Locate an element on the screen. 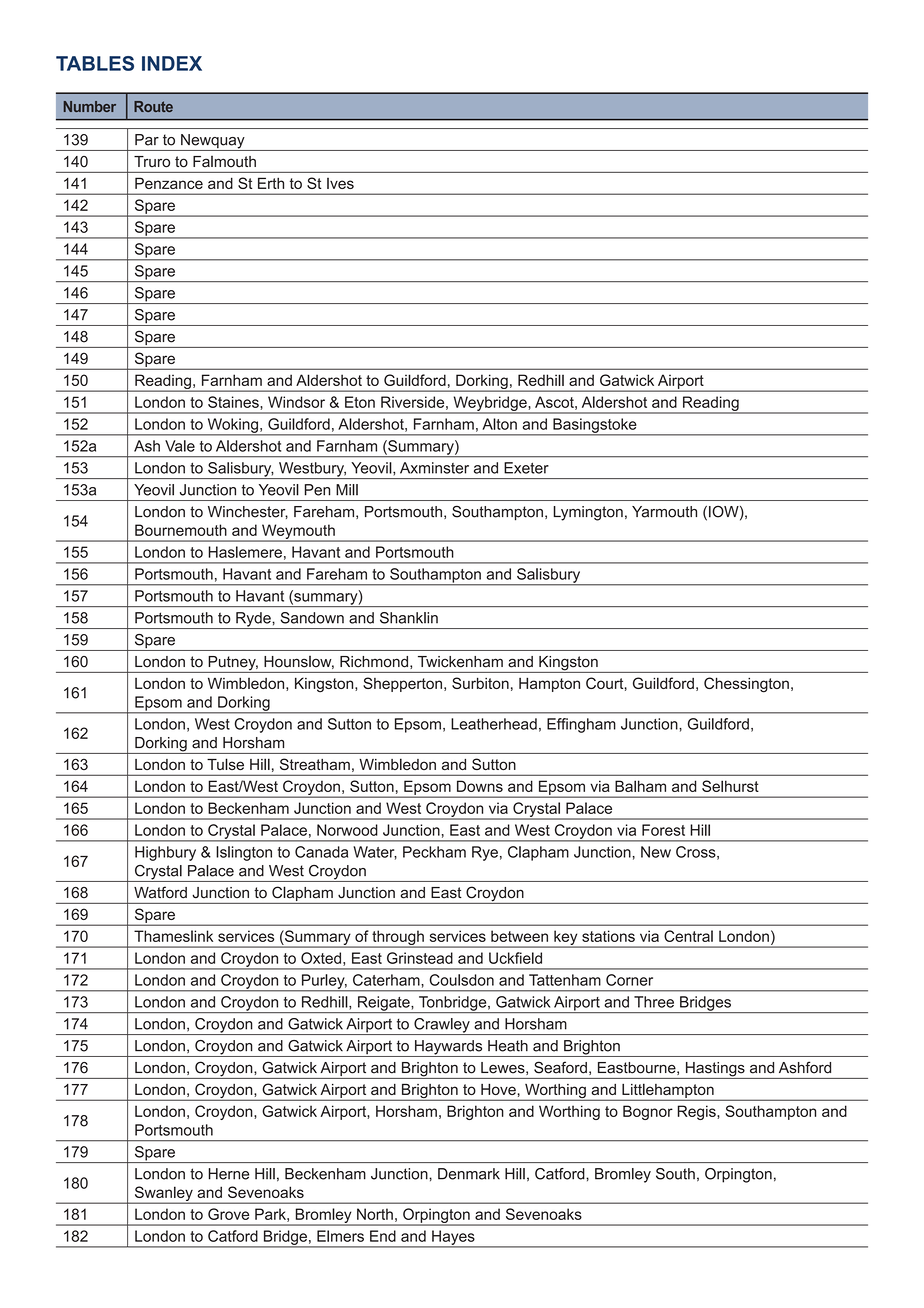 The height and width of the screenshot is (1308, 924). Central is located at coordinates (688, 936).
